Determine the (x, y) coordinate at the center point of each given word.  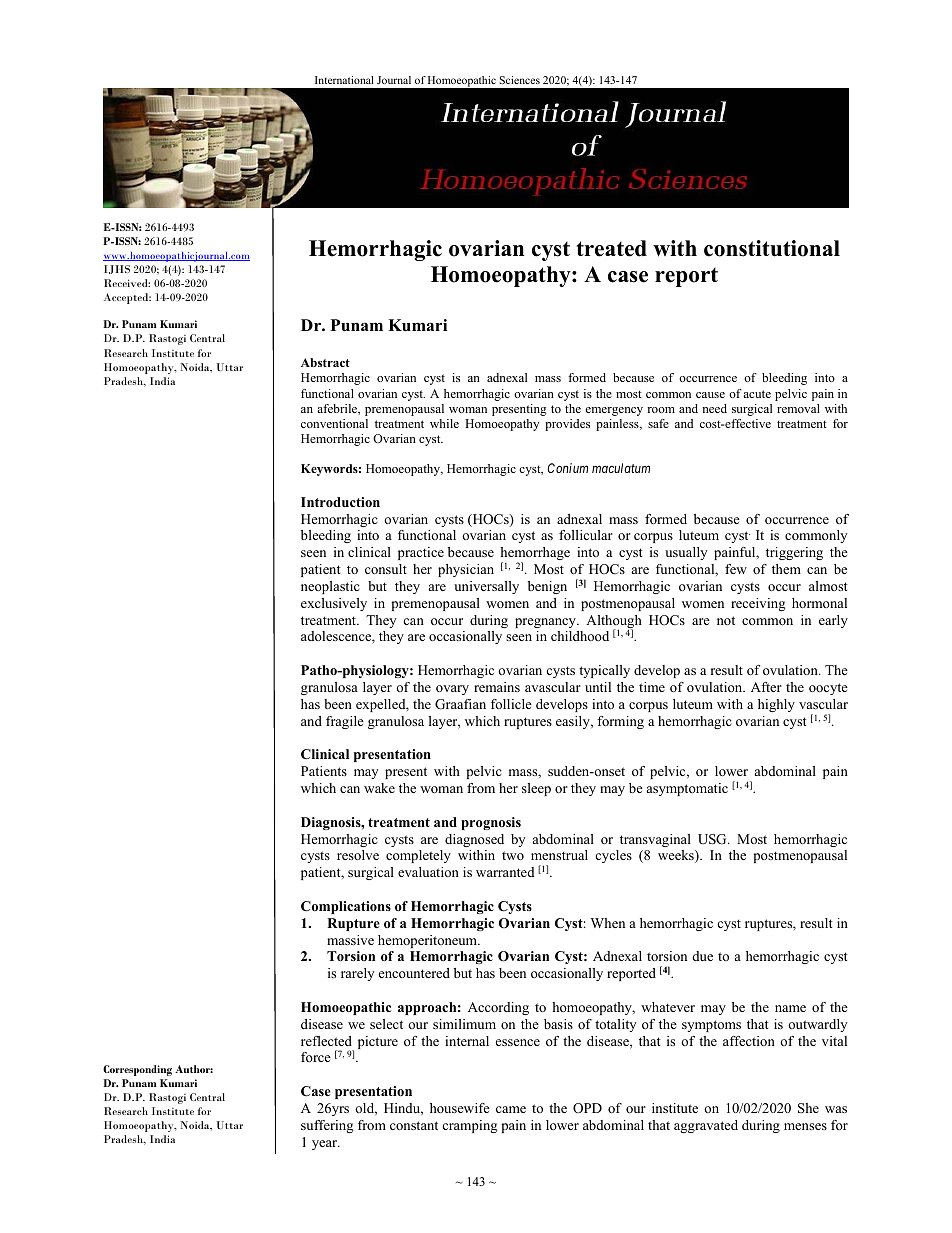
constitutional (772, 248)
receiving (758, 604)
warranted (505, 872)
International (344, 80)
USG (713, 839)
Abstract (325, 362)
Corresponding (137, 1070)
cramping (469, 1126)
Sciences (520, 80)
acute (757, 394)
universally (486, 587)
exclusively (334, 604)
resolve (358, 855)
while (444, 423)
